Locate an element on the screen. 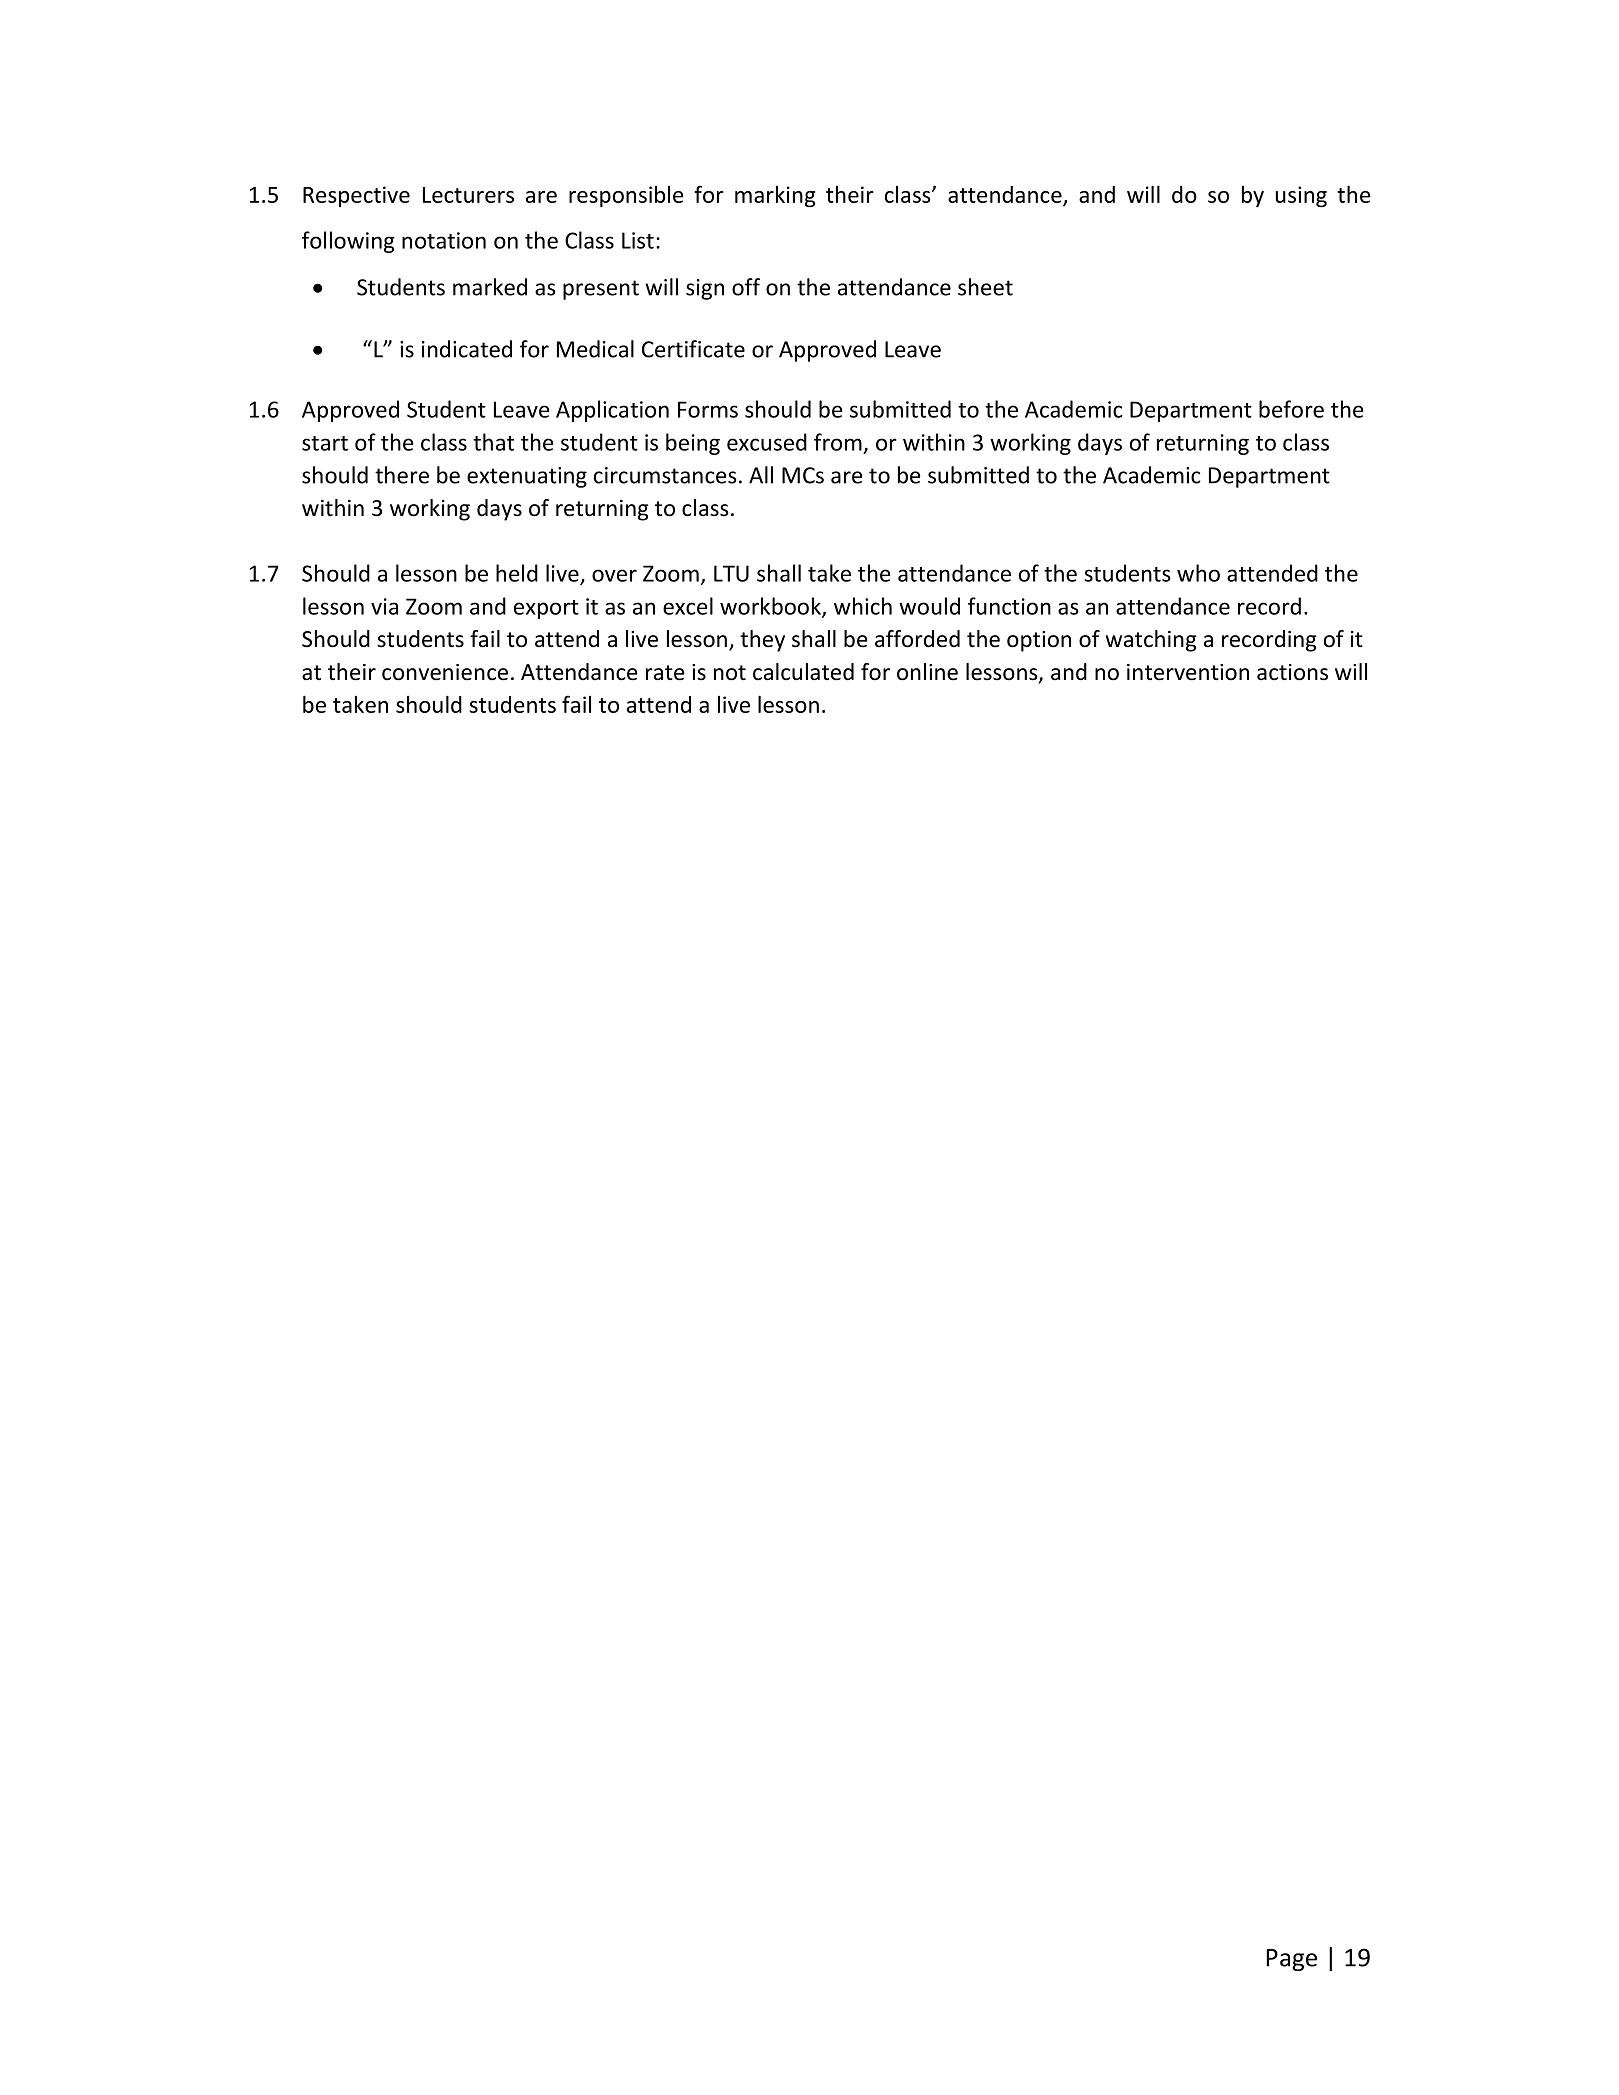 The height and width of the screenshot is (2095, 1619). rate is located at coordinates (665, 673).
